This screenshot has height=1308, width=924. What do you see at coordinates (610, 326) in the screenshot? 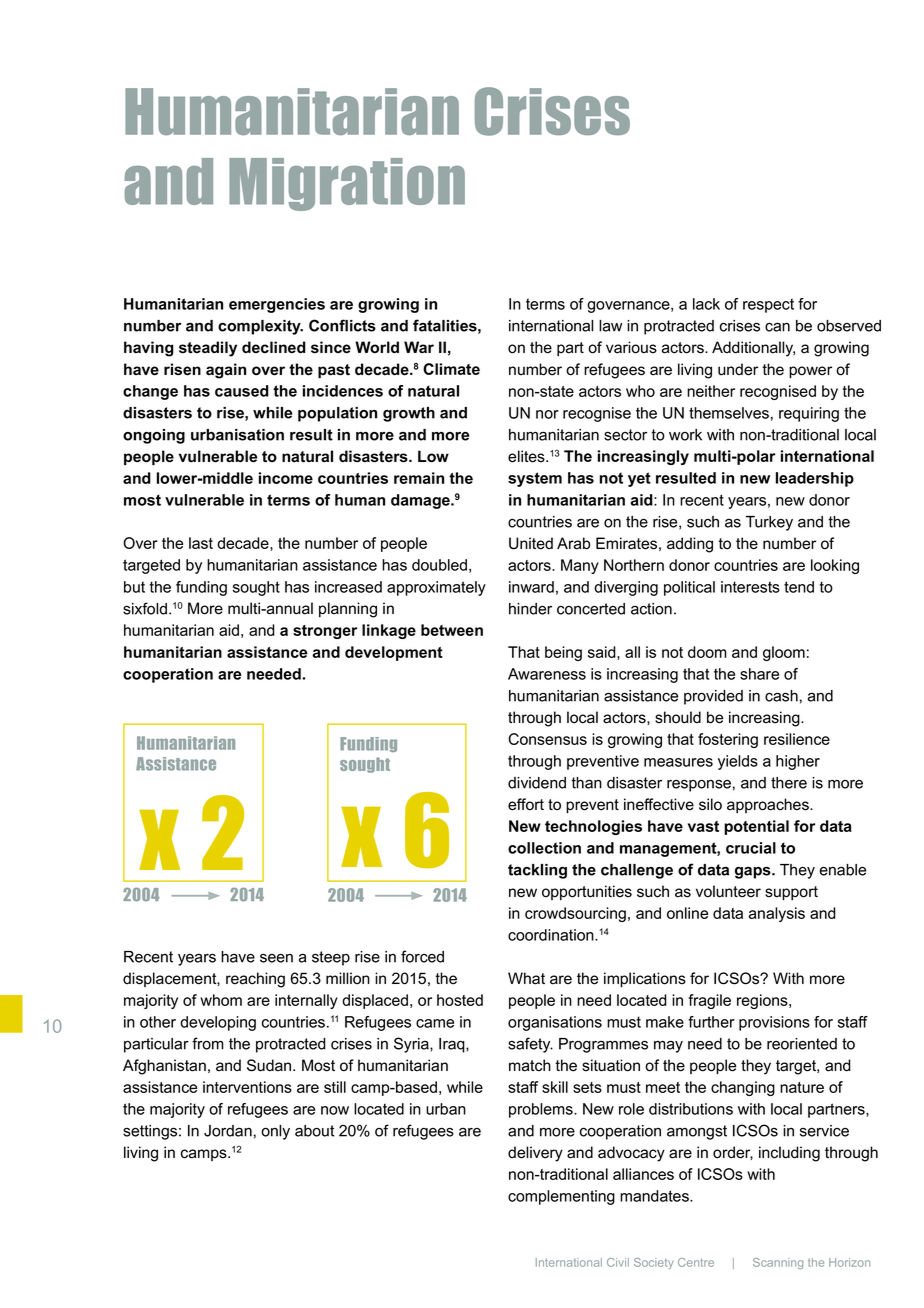
I see `law` at bounding box center [610, 326].
